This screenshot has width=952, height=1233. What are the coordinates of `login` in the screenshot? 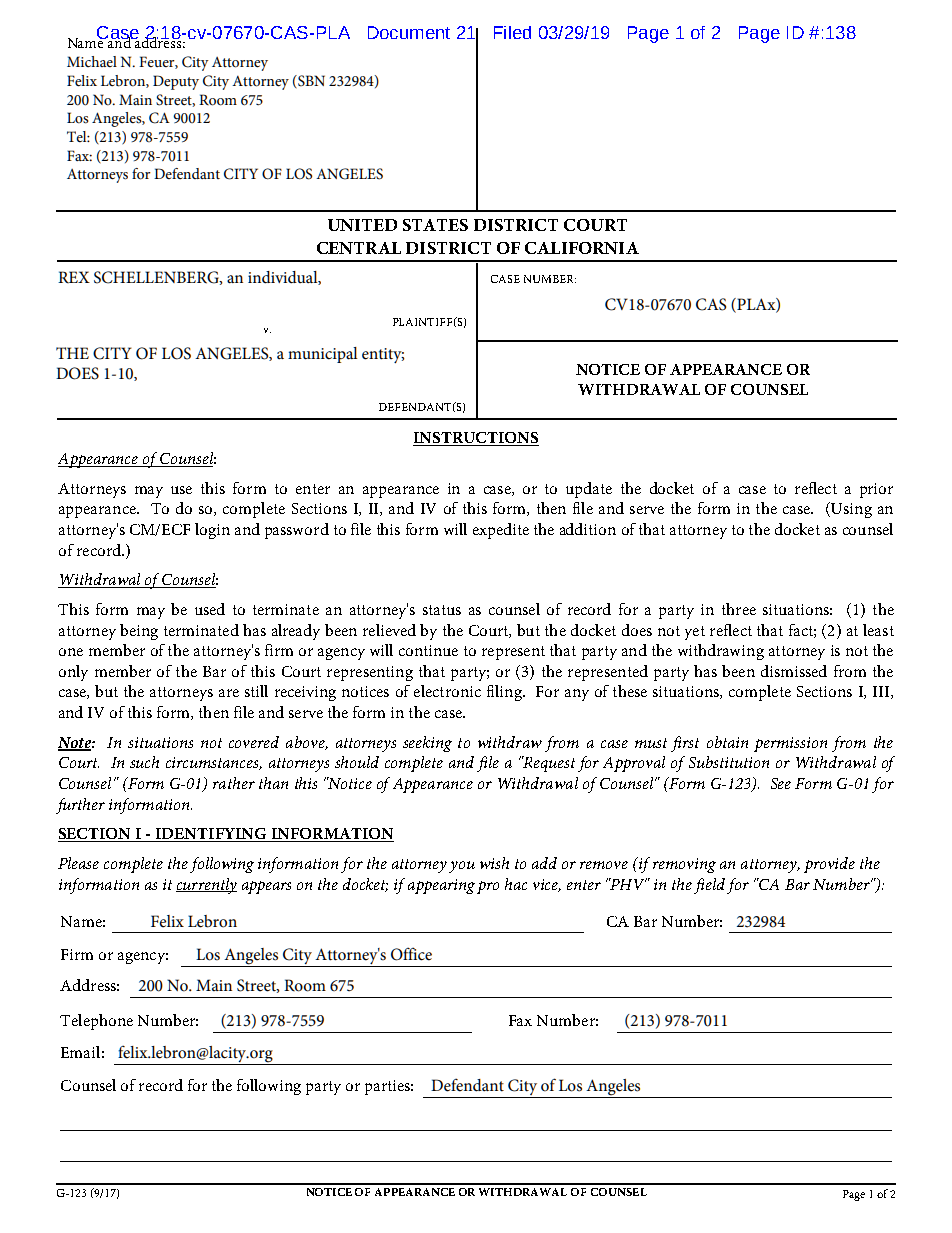 It's located at (212, 531).
